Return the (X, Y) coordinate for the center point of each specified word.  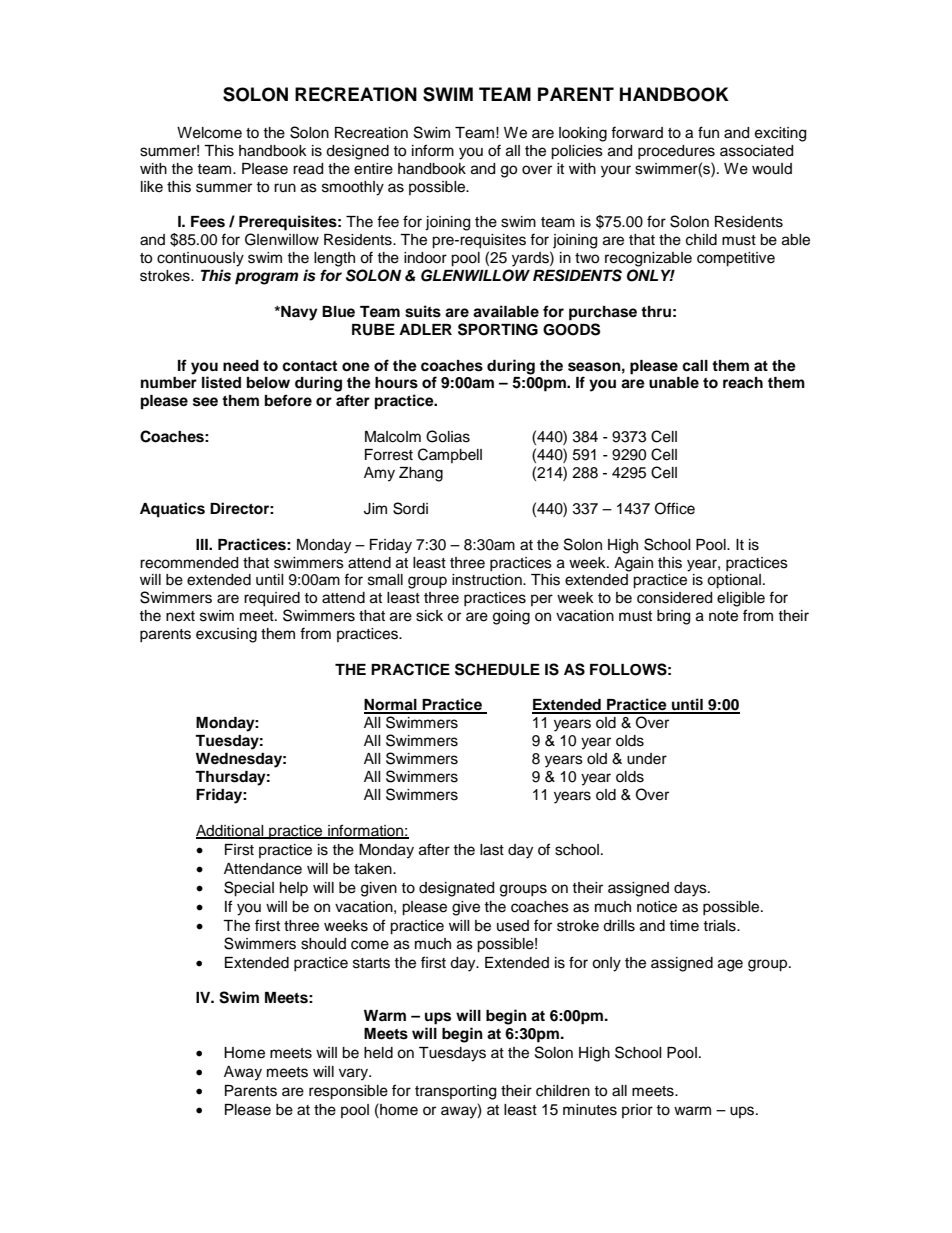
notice (657, 907)
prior (637, 1111)
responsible (348, 1092)
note (723, 616)
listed (221, 382)
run (285, 187)
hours (396, 383)
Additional (231, 832)
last (492, 850)
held (378, 1053)
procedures (676, 152)
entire (373, 169)
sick (429, 616)
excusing (226, 635)
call (695, 366)
